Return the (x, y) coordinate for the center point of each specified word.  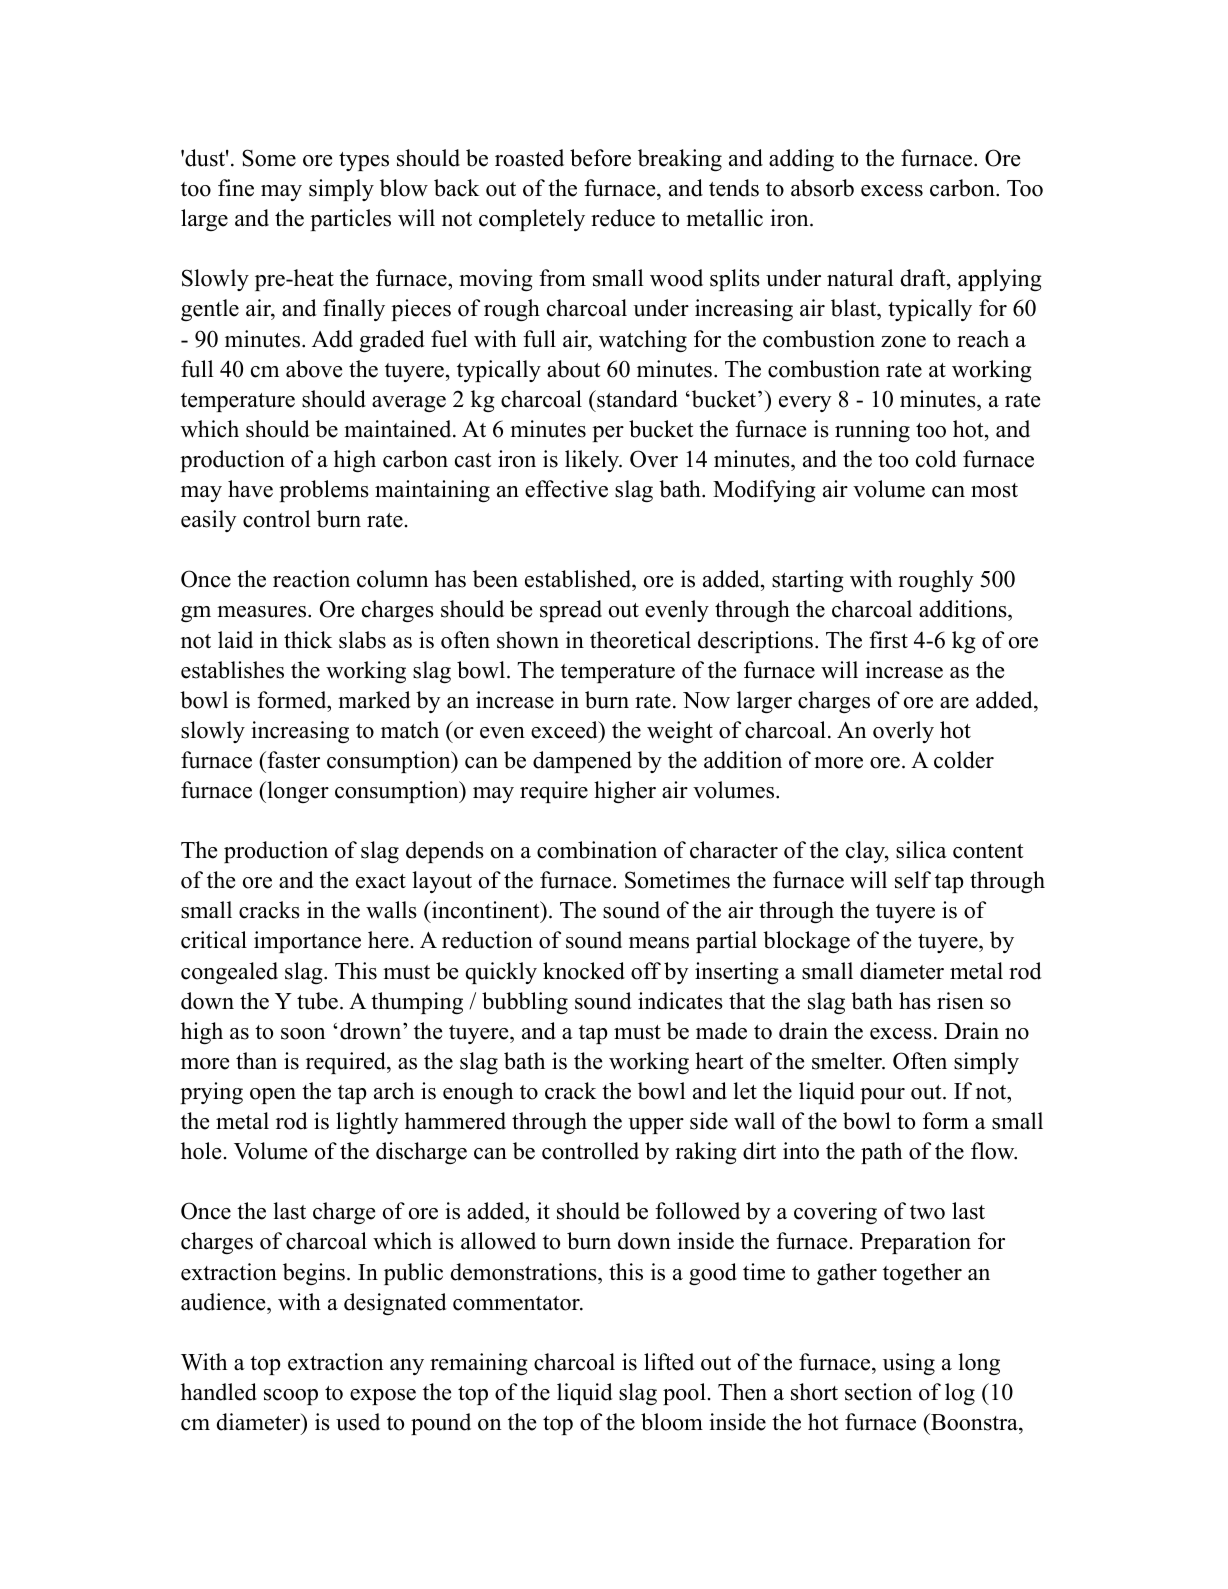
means (659, 943)
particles (350, 220)
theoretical (640, 640)
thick (308, 640)
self (913, 880)
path (881, 1153)
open (273, 1096)
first (888, 640)
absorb (822, 188)
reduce (623, 218)
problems (324, 491)
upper (656, 1126)
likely (593, 461)
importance (307, 942)
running (872, 431)
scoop (291, 1397)
